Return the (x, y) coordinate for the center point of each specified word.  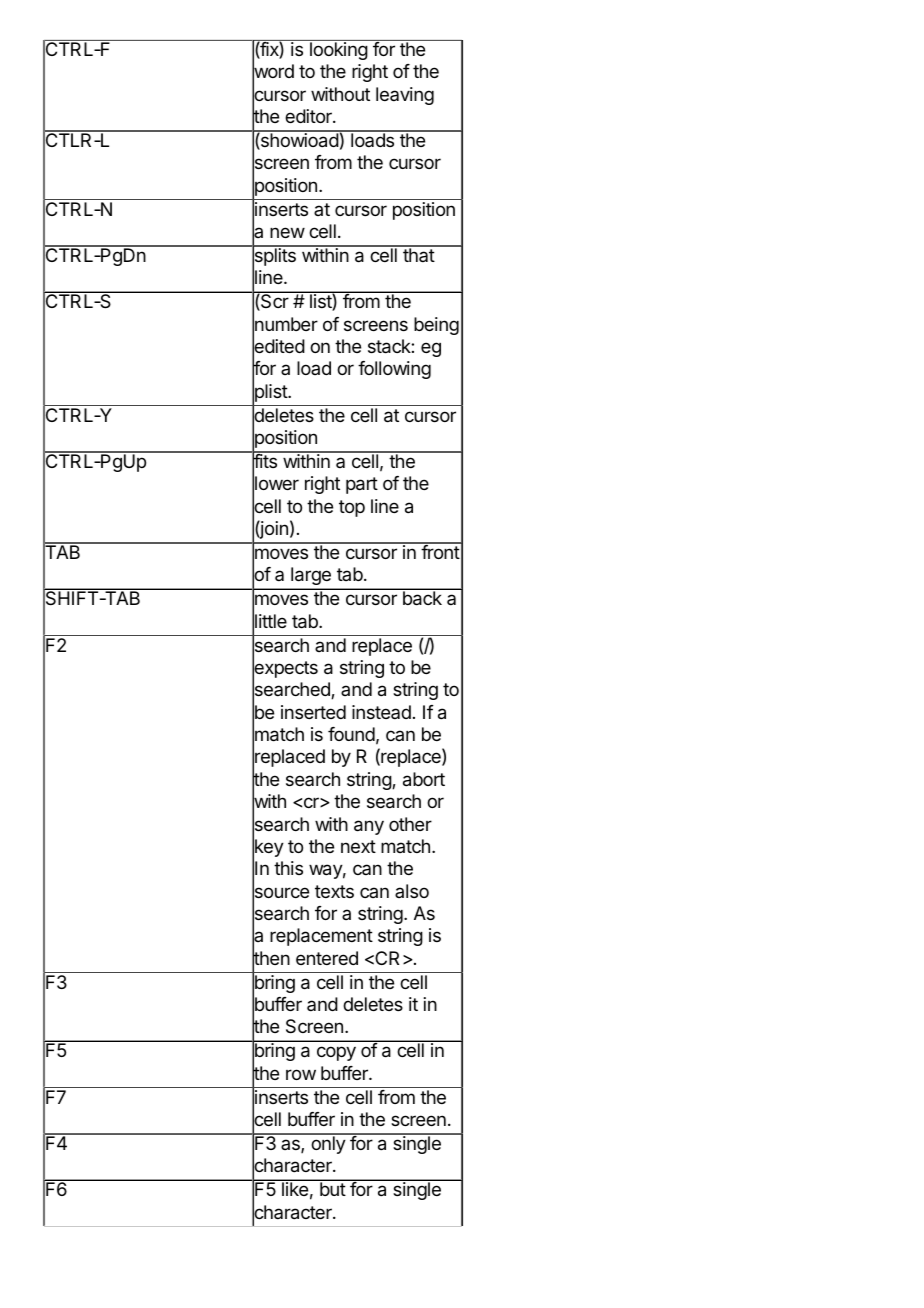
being (436, 326)
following (394, 370)
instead (381, 712)
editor (309, 116)
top (352, 508)
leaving (405, 96)
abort (424, 779)
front (440, 551)
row (301, 1074)
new (287, 232)
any (369, 827)
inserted (313, 712)
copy (336, 1053)
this (288, 868)
